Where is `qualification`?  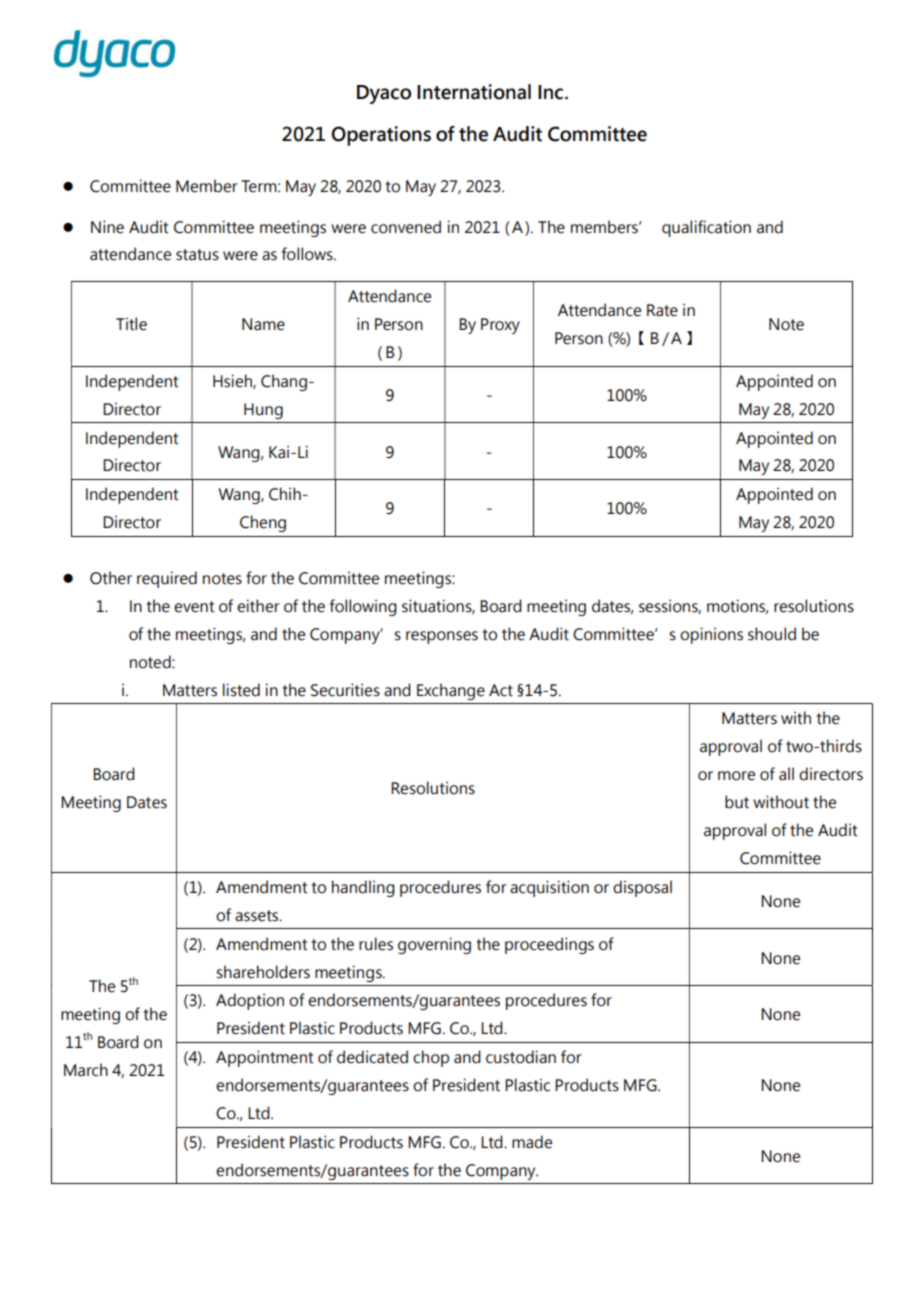
qualification is located at coordinates (706, 228).
